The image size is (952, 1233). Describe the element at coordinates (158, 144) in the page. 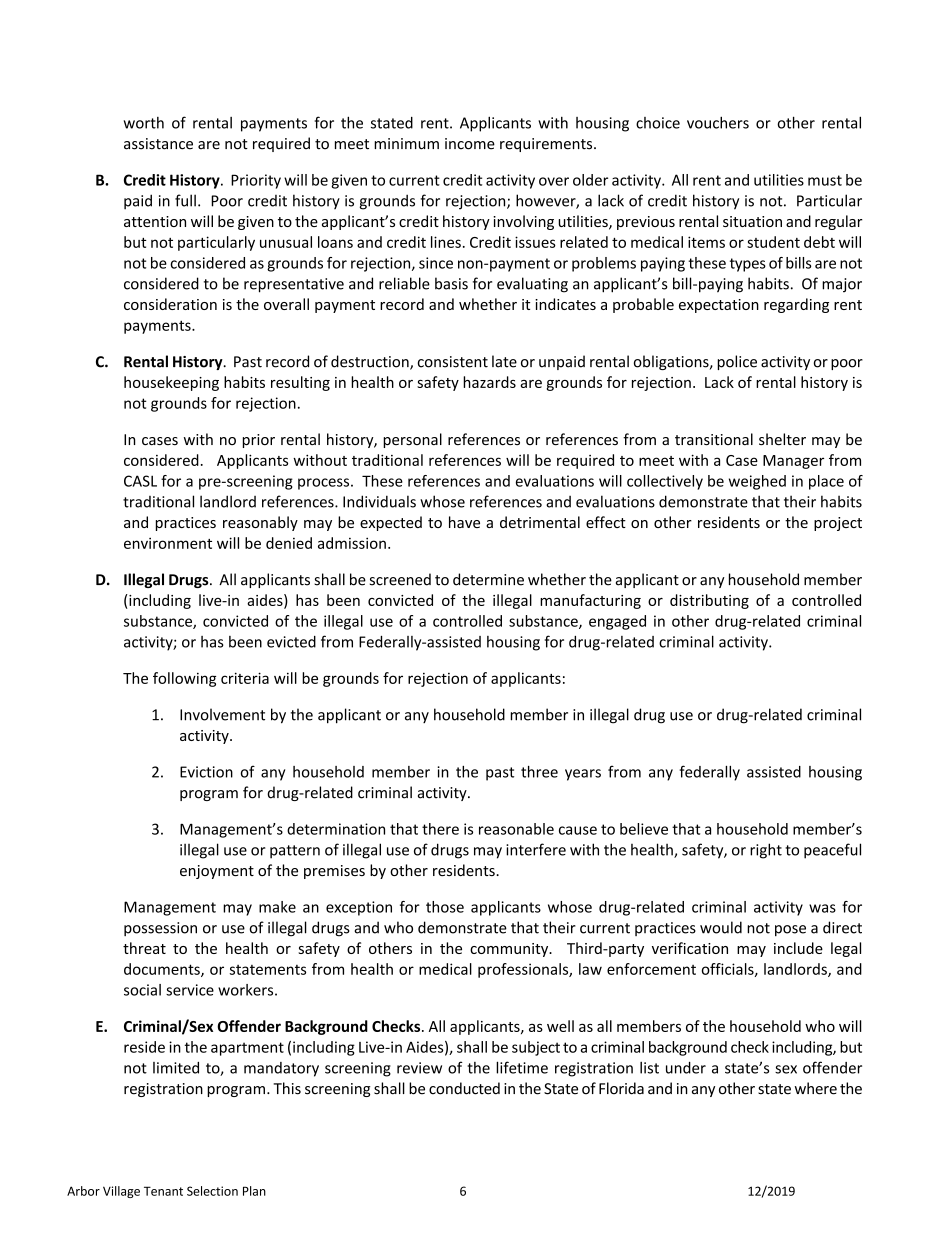

I see `assistance` at that location.
